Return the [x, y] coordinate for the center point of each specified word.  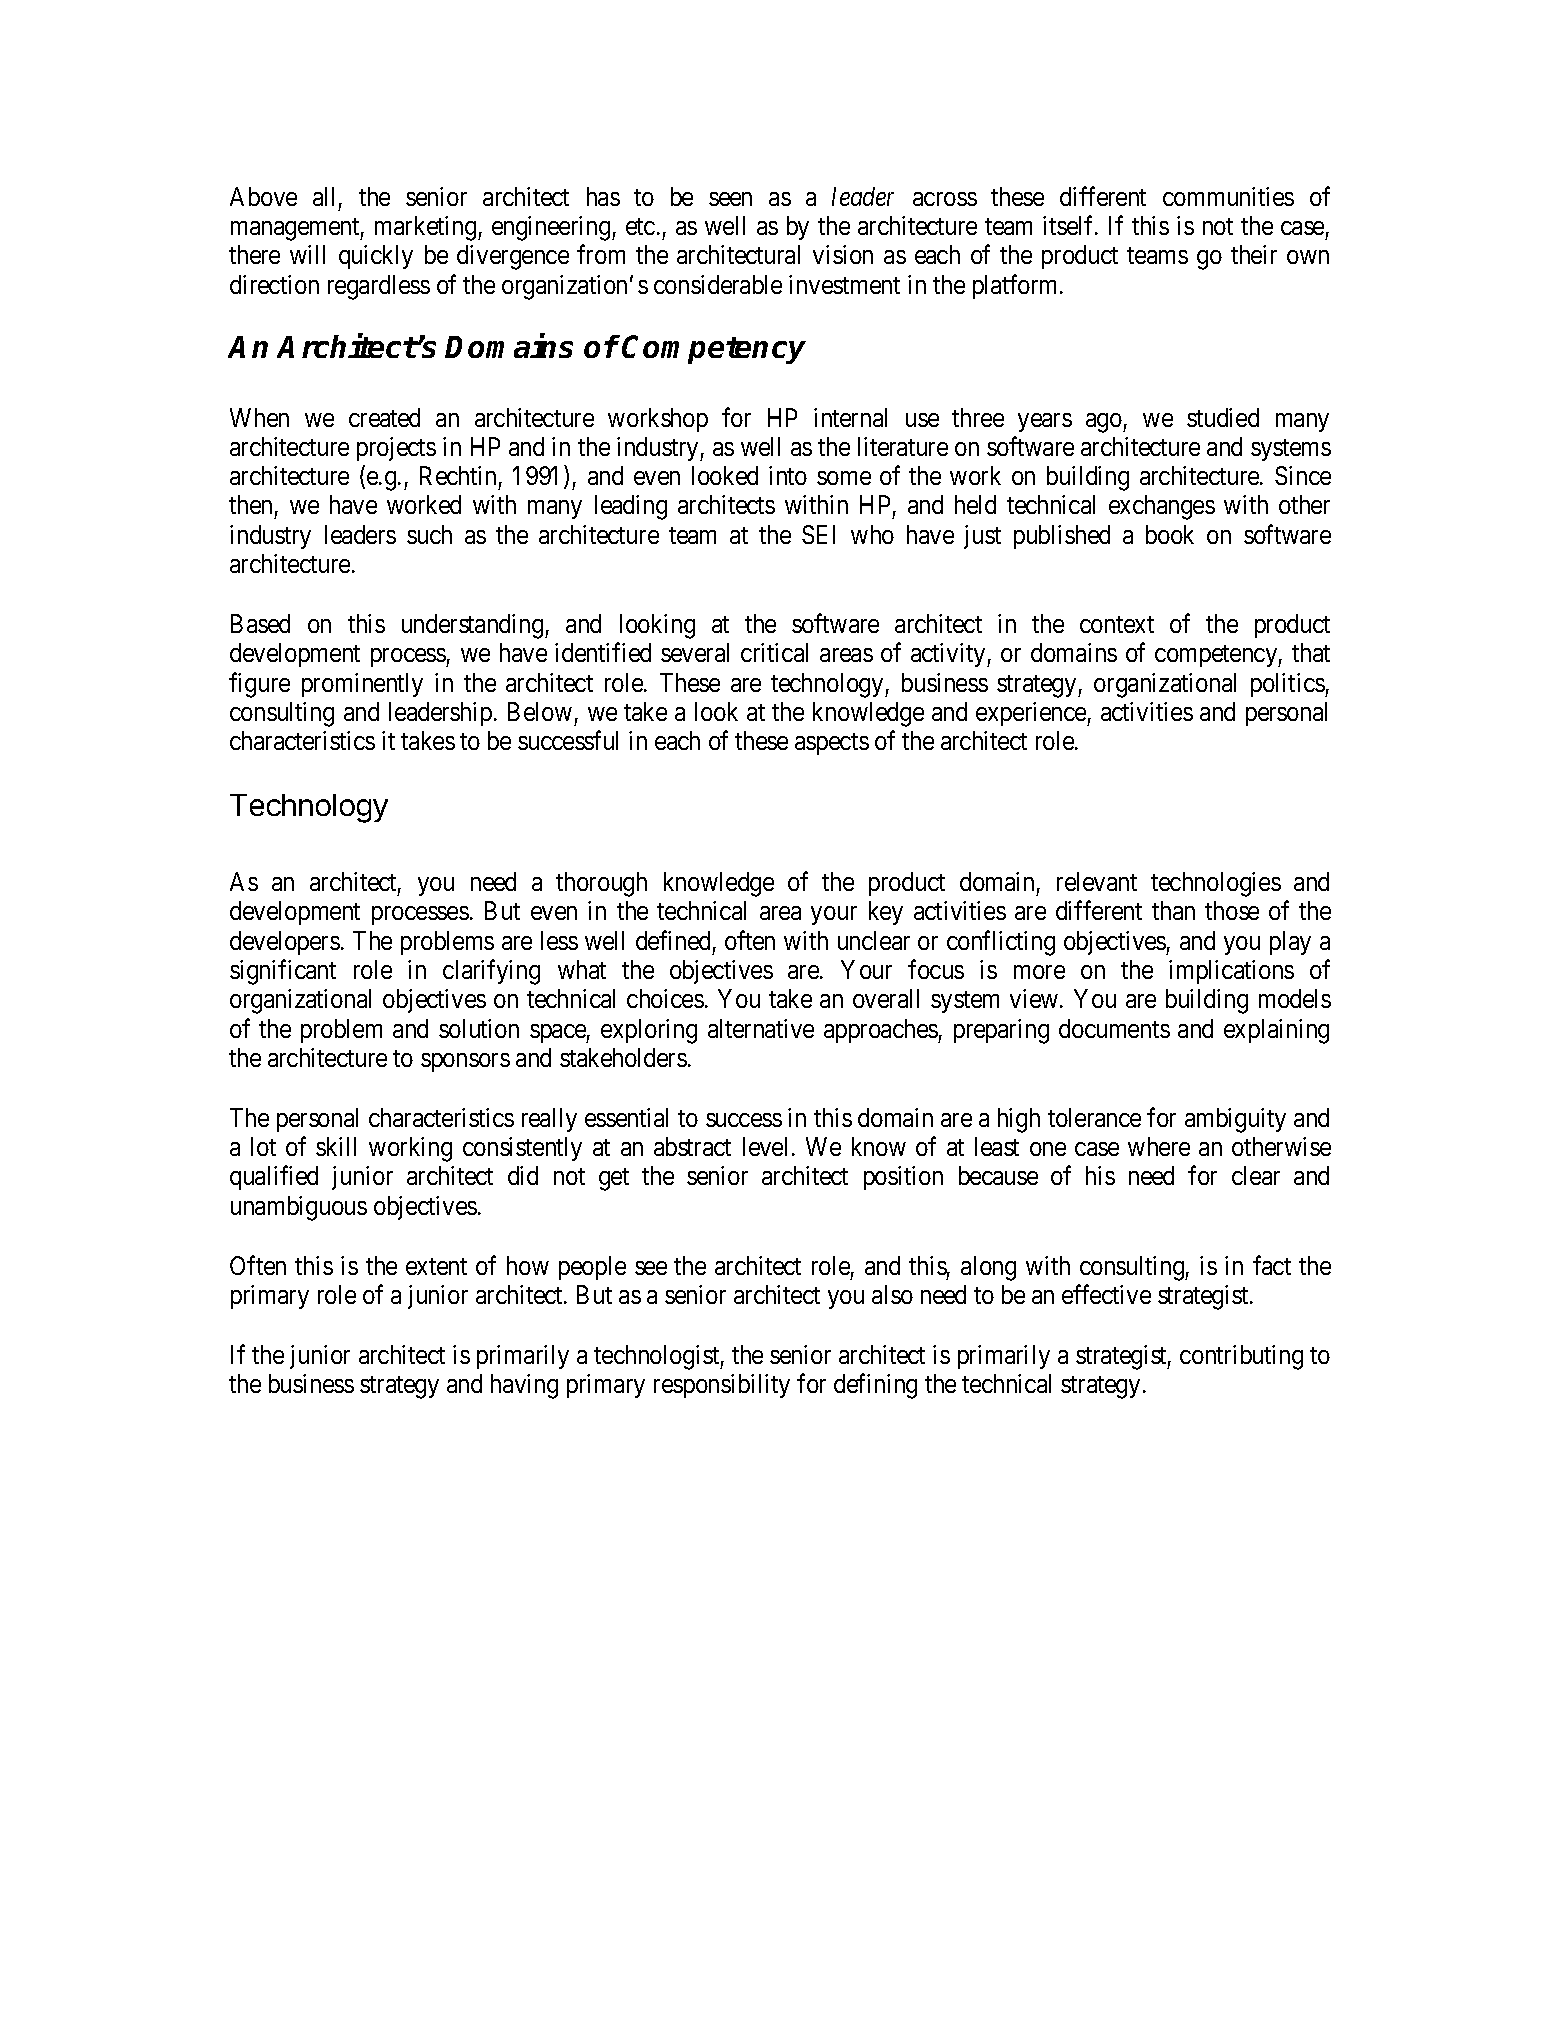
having [524, 1386]
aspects [832, 744]
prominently [362, 685]
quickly [376, 257]
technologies [1216, 884]
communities [1228, 196]
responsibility [722, 1386]
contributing [1241, 1357]
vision [843, 254]
